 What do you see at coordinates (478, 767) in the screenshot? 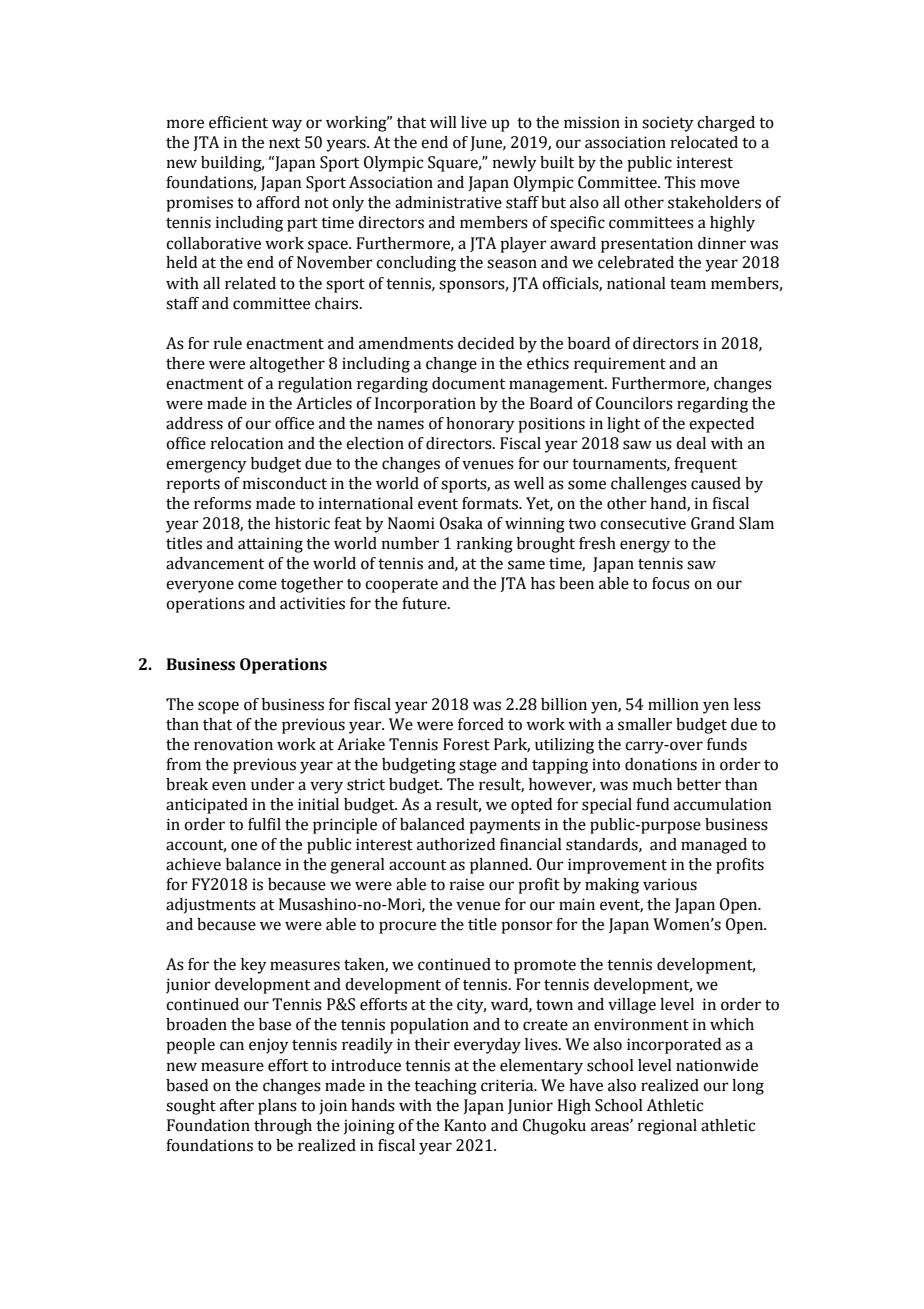
I see `stage` at bounding box center [478, 767].
